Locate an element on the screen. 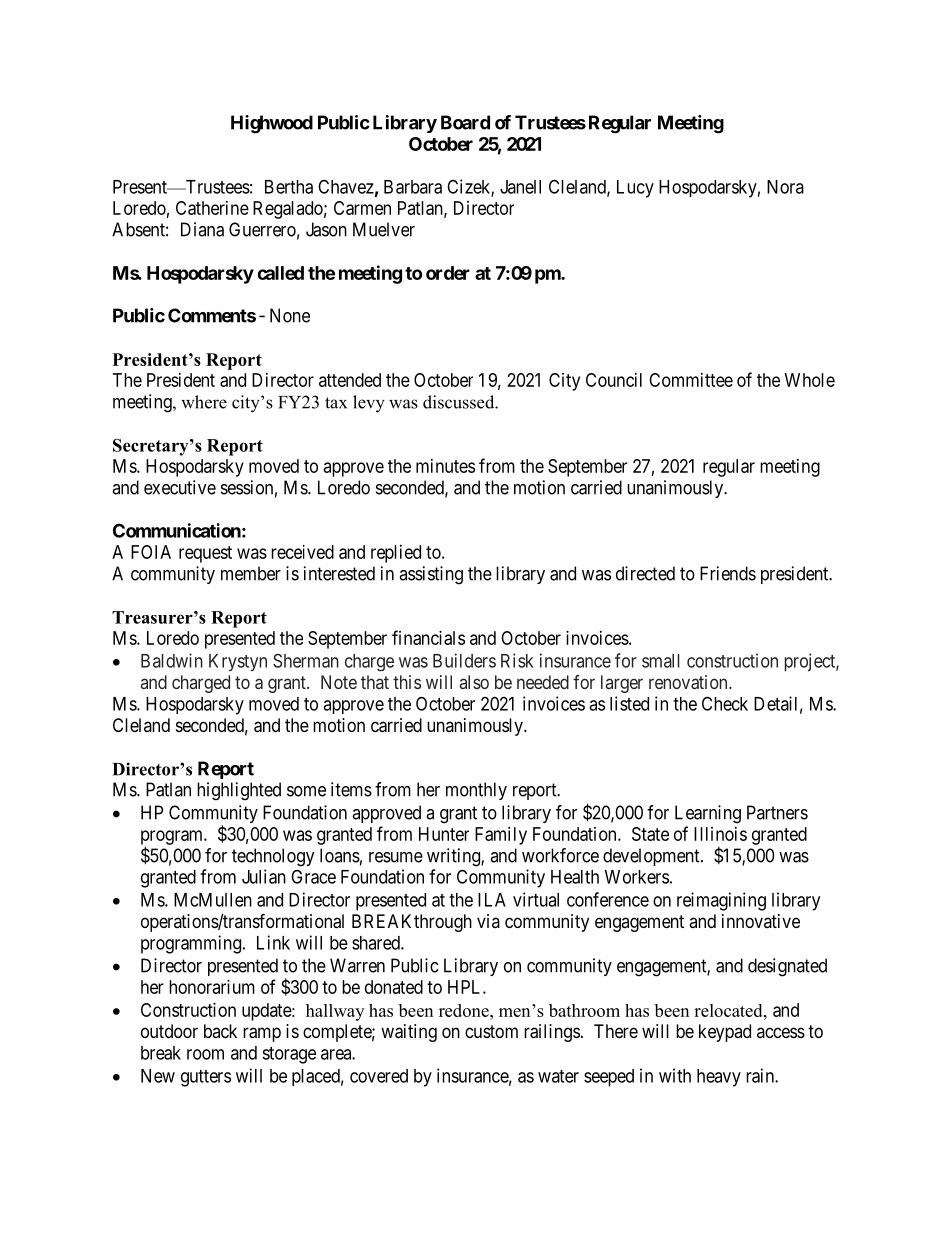 The height and width of the screenshot is (1233, 952). assisting is located at coordinates (431, 575).
